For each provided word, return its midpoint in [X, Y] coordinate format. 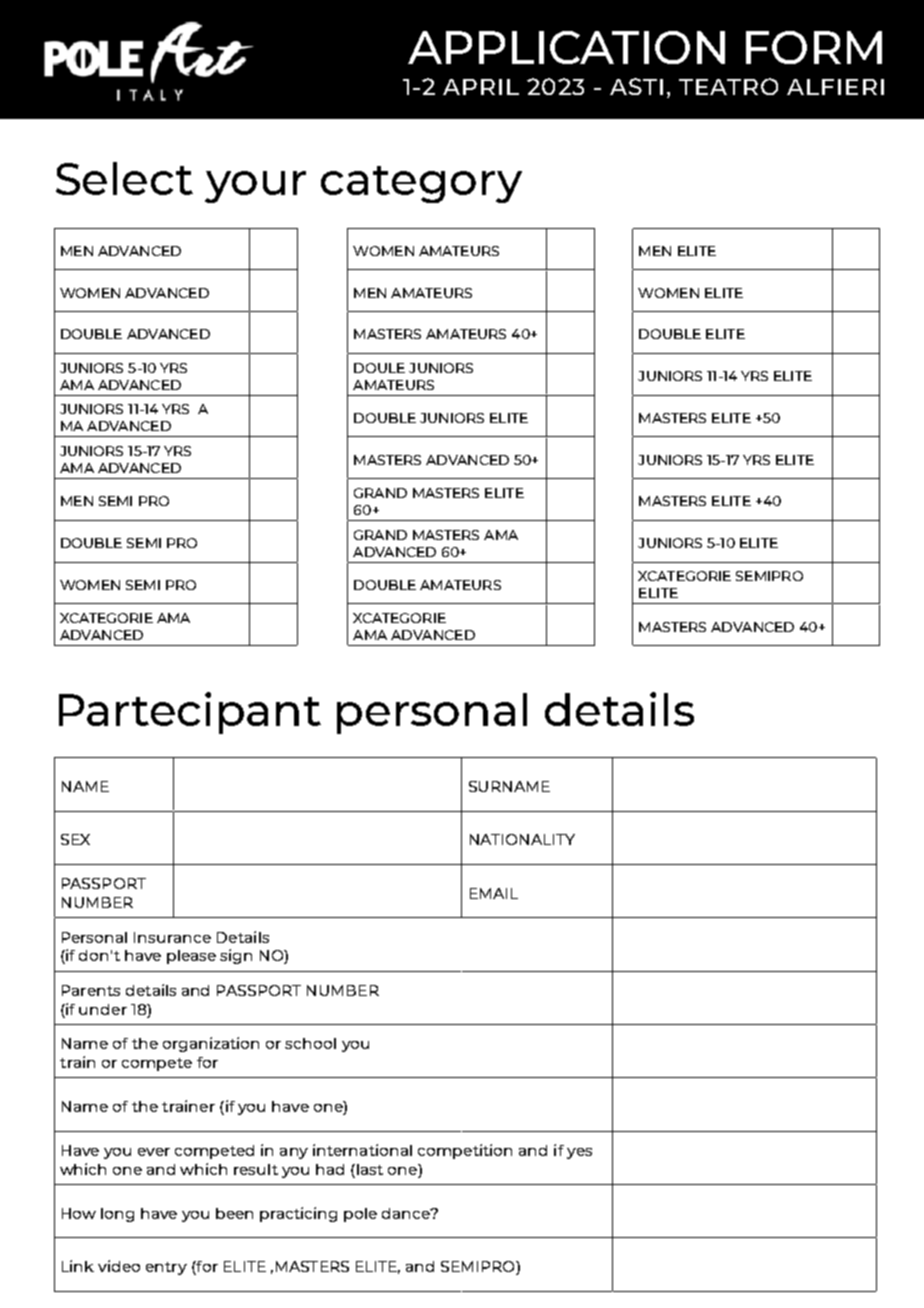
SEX [75, 839]
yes [579, 1153]
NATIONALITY [522, 839]
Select [124, 178]
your [255, 187]
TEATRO [728, 86]
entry [166, 1268]
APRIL [481, 87]
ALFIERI [835, 87]
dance [407, 1213]
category [421, 184]
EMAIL [494, 893]
